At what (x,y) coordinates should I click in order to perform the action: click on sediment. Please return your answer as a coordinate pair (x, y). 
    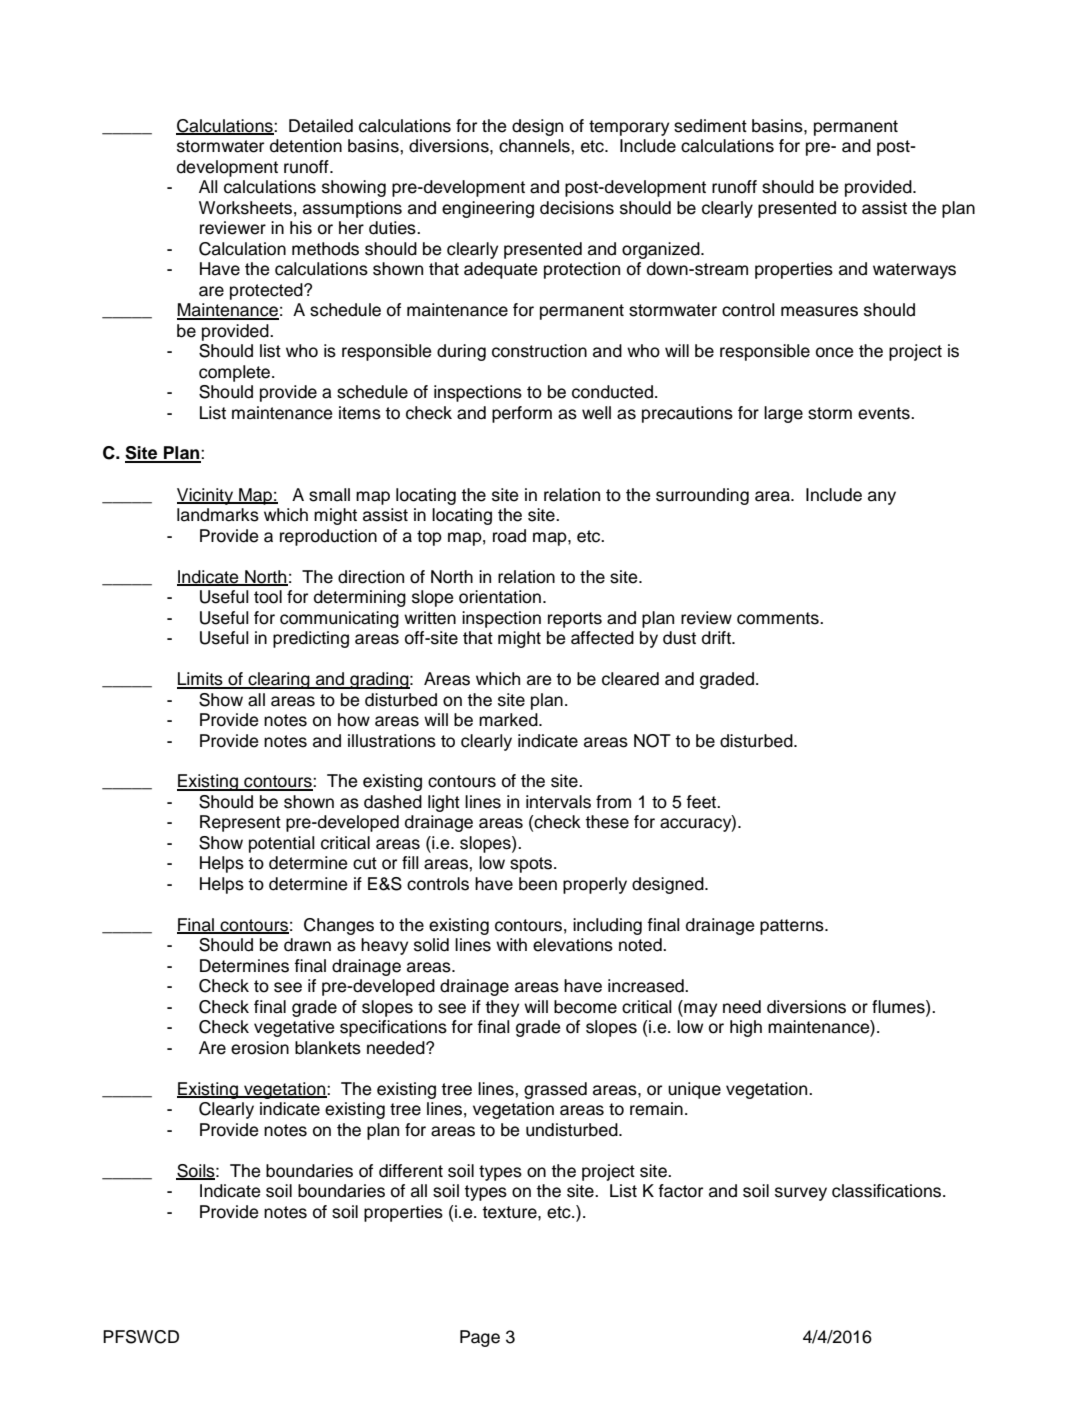
    Looking at the image, I should click on (710, 126).
